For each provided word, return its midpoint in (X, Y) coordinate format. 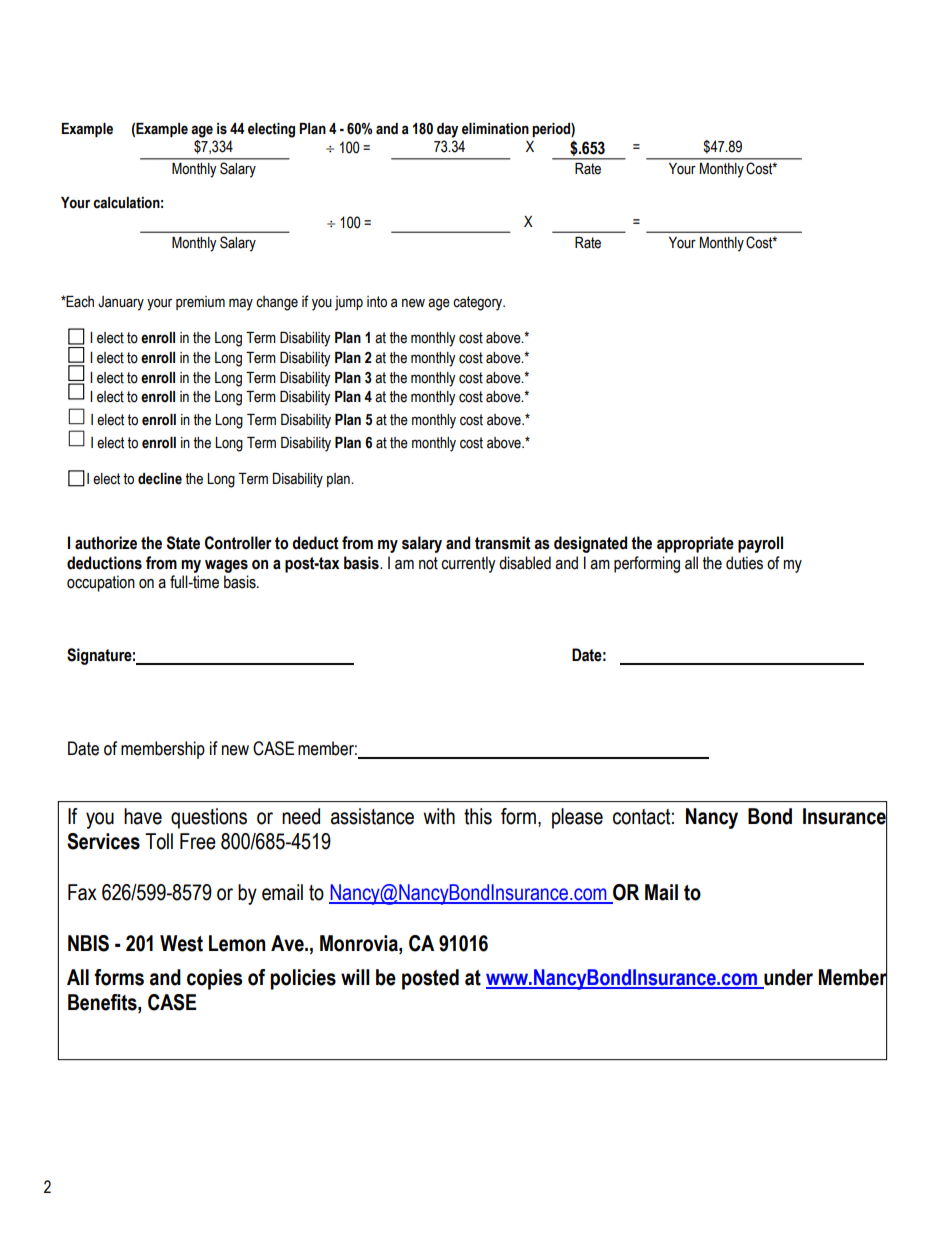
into (377, 302)
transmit (503, 543)
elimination (495, 129)
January (121, 303)
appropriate (695, 544)
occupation (101, 583)
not (428, 563)
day (447, 130)
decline (160, 479)
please (577, 818)
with (439, 816)
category (479, 303)
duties (744, 563)
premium (200, 303)
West (181, 943)
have (143, 816)
